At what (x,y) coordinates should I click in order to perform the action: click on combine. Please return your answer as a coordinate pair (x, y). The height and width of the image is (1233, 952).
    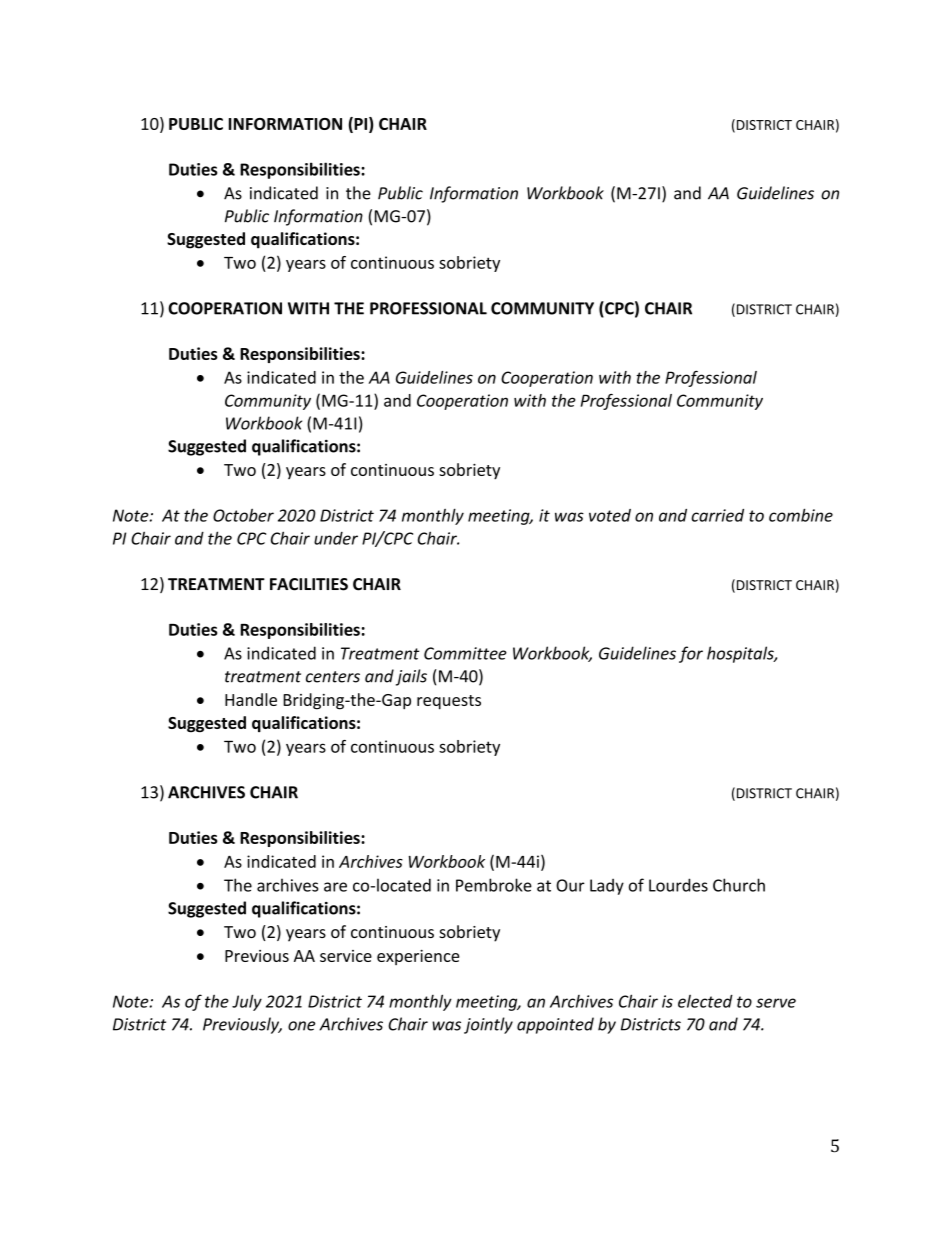
    Looking at the image, I should click on (801, 515).
